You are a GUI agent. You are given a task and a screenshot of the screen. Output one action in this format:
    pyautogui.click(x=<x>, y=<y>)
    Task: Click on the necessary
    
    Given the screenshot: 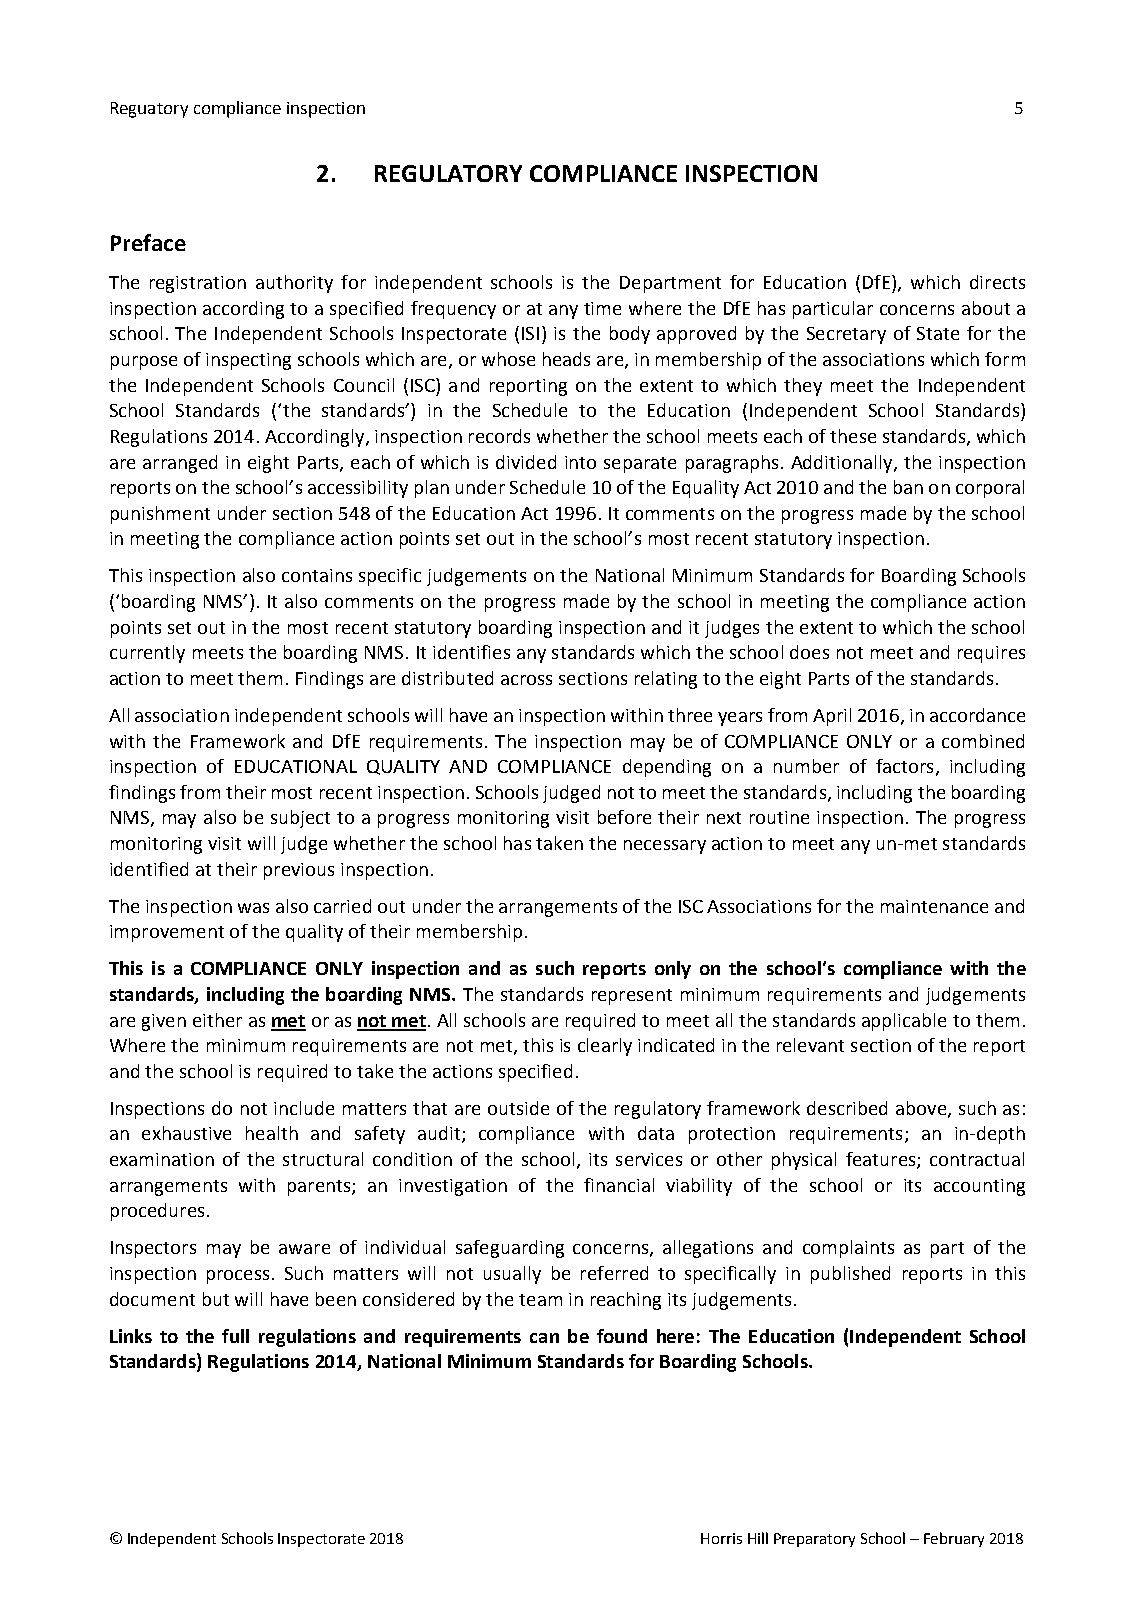 What is the action you would take?
    pyautogui.click(x=665, y=847)
